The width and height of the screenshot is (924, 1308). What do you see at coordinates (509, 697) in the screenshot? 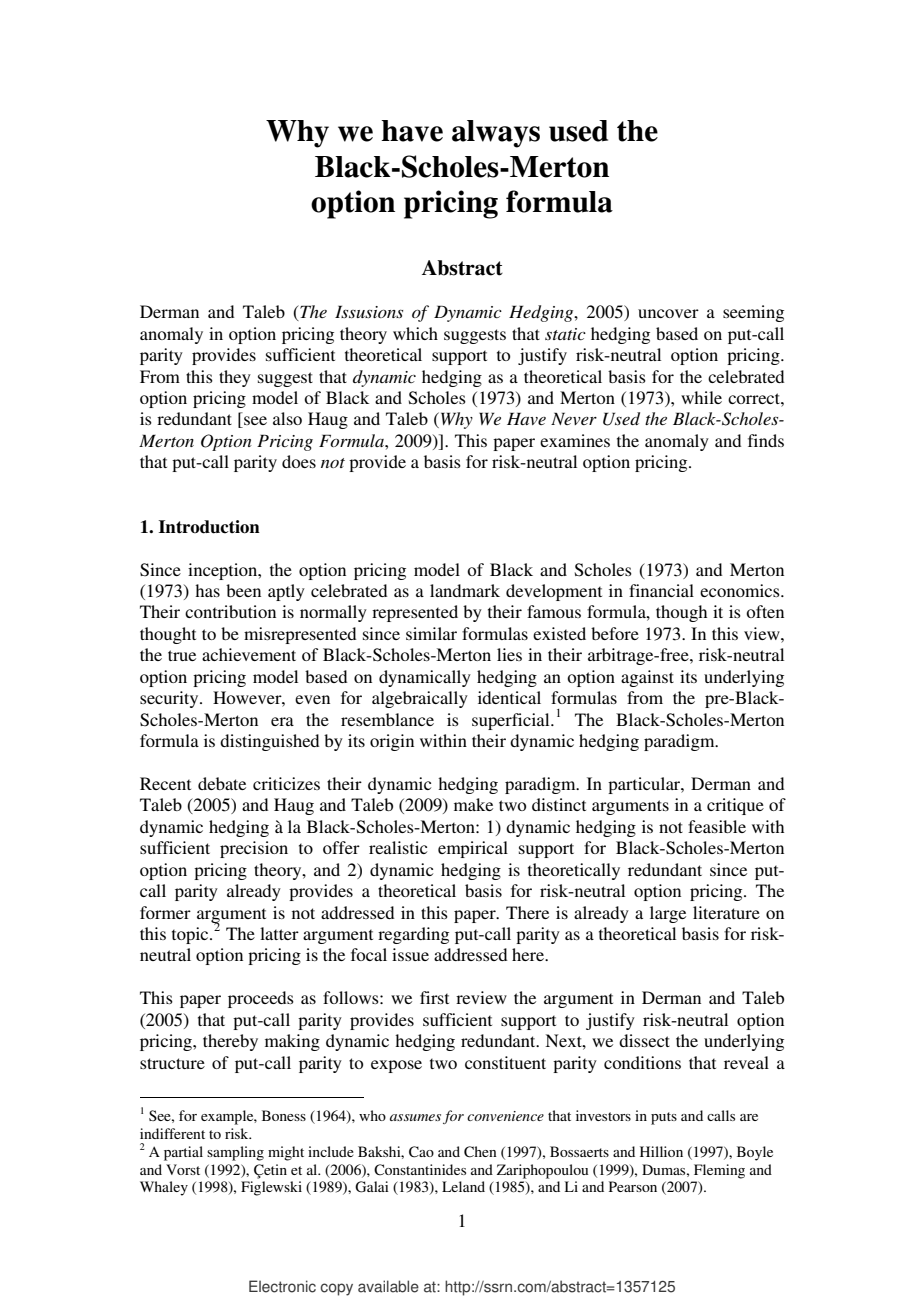
I see `identical` at bounding box center [509, 697].
